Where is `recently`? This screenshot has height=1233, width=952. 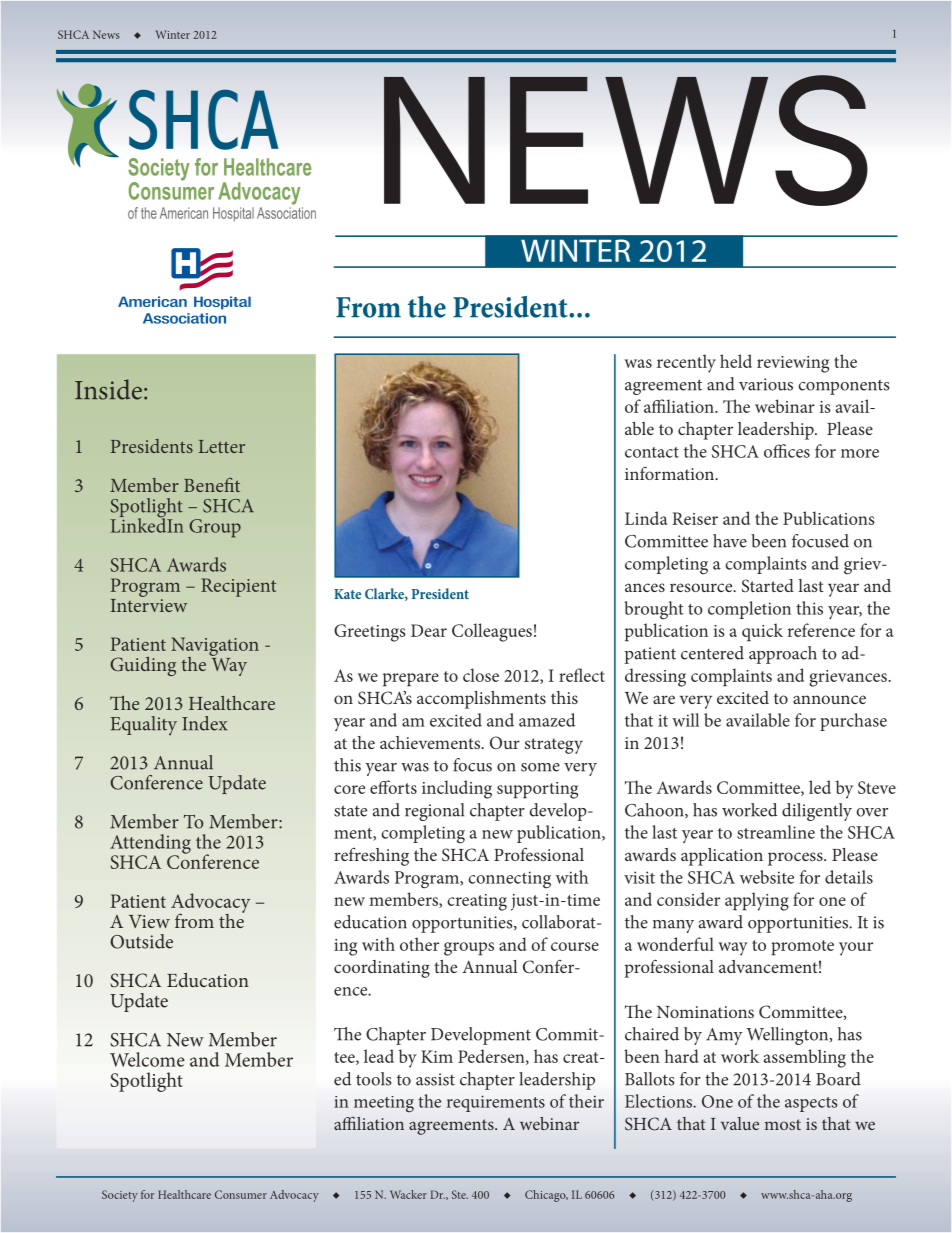
recently is located at coordinates (686, 363).
